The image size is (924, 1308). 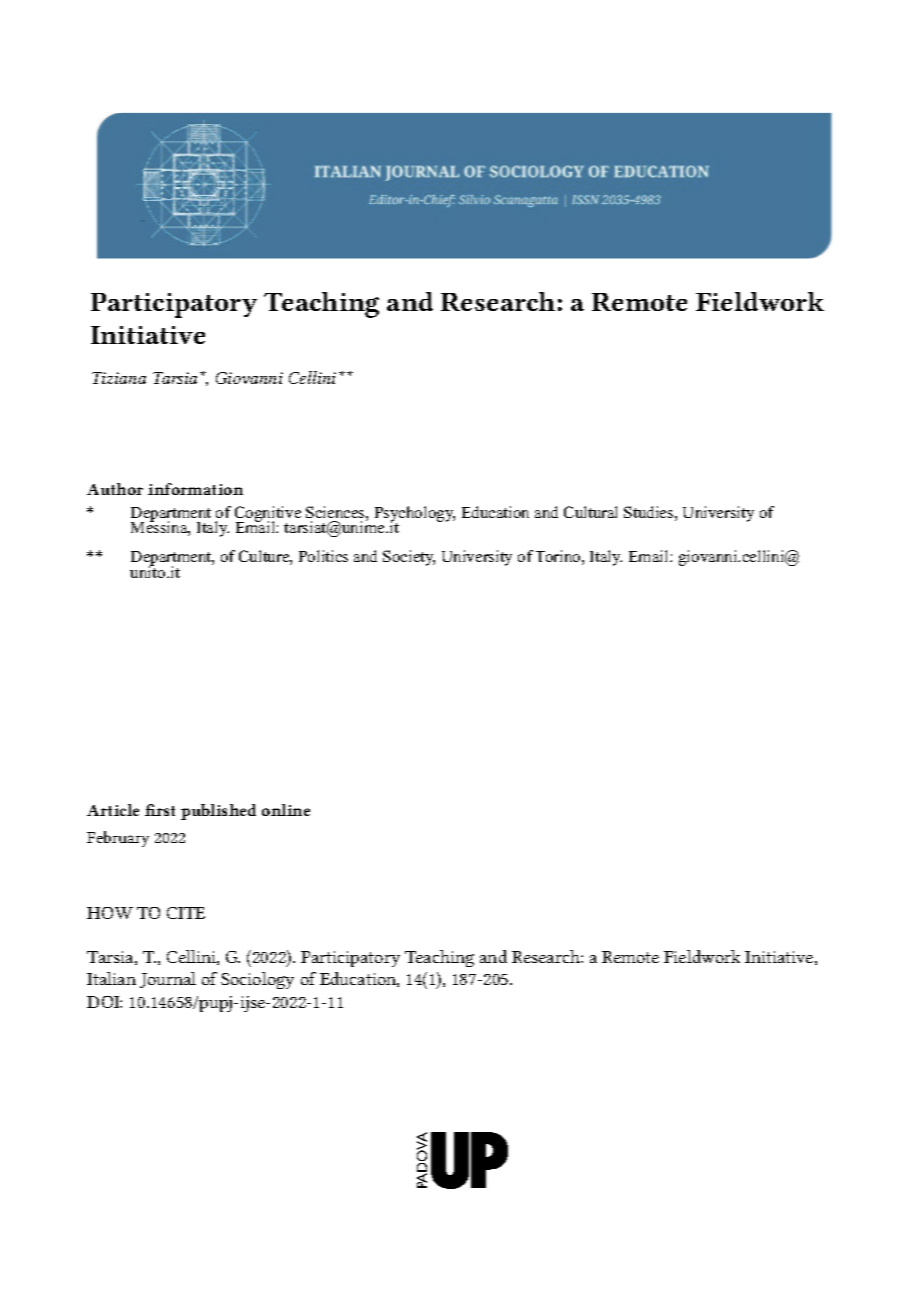 I want to click on Politics, so click(x=323, y=556).
